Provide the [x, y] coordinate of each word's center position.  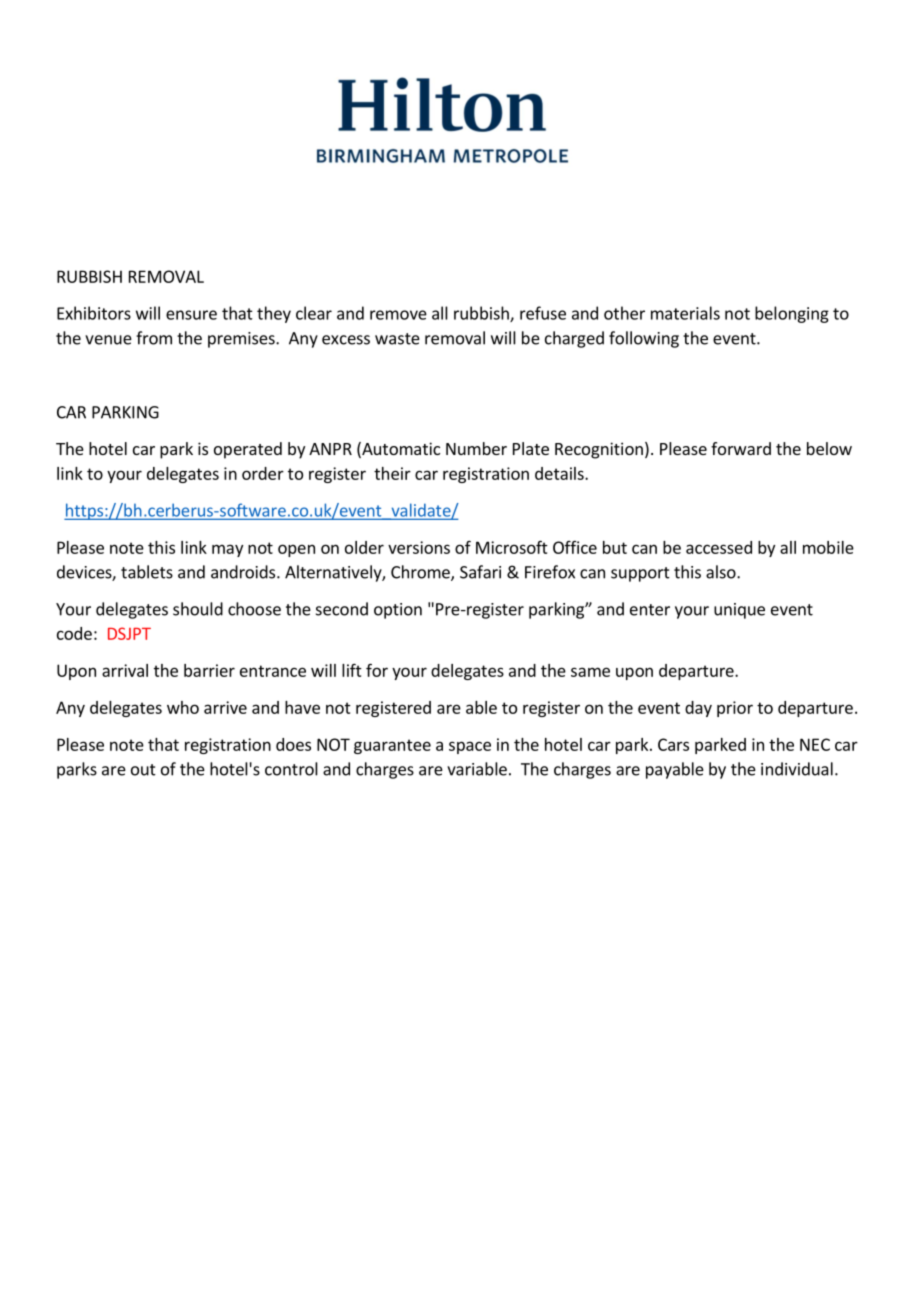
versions [419, 547]
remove [398, 315]
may [227, 550]
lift [352, 670]
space [470, 747]
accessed [719, 547]
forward [741, 448]
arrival [125, 670]
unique [739, 611]
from [154, 338]
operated [248, 450]
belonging [792, 314]
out [143, 770]
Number [476, 448]
